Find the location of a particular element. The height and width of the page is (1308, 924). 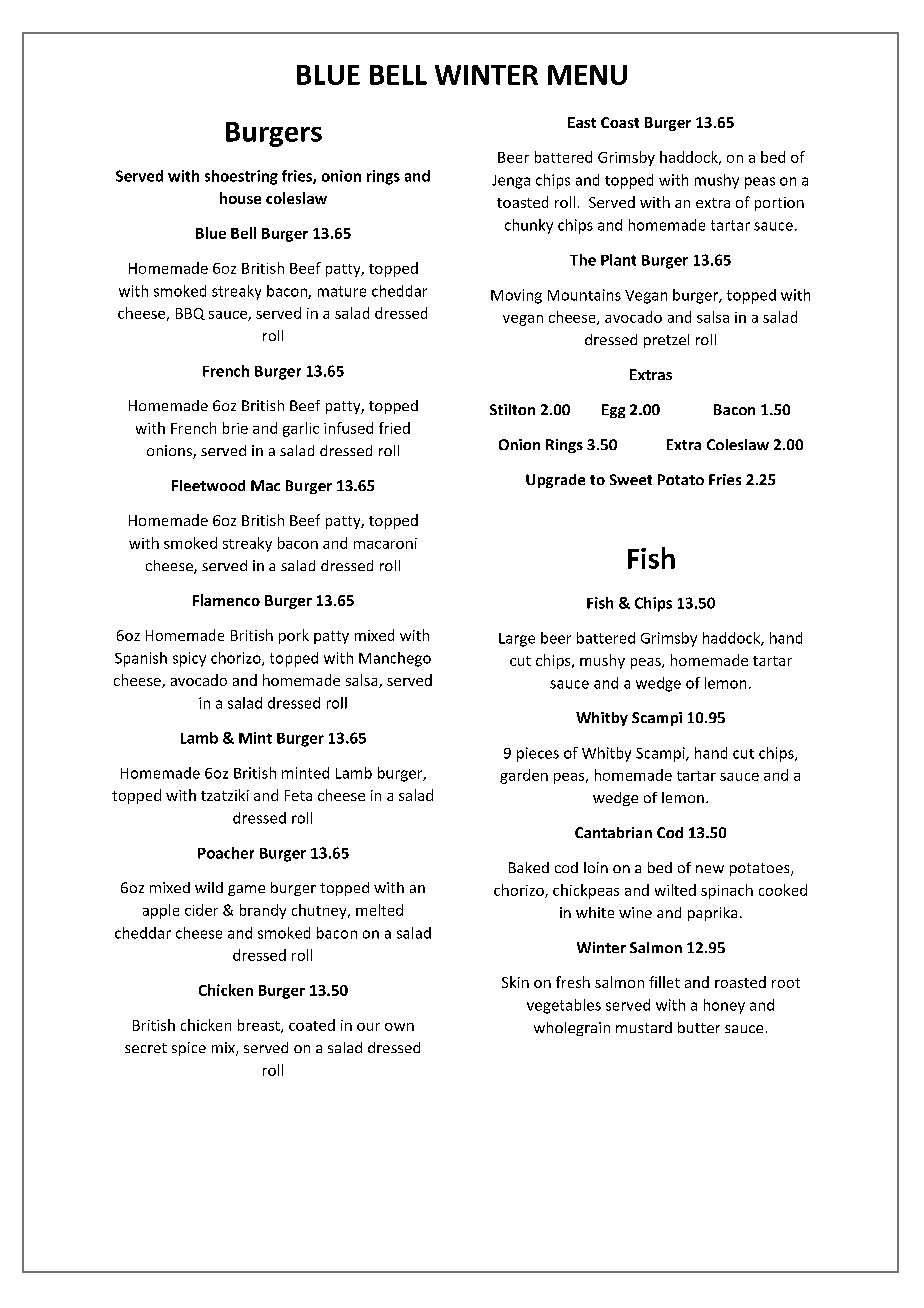

spice is located at coordinates (189, 1049).
